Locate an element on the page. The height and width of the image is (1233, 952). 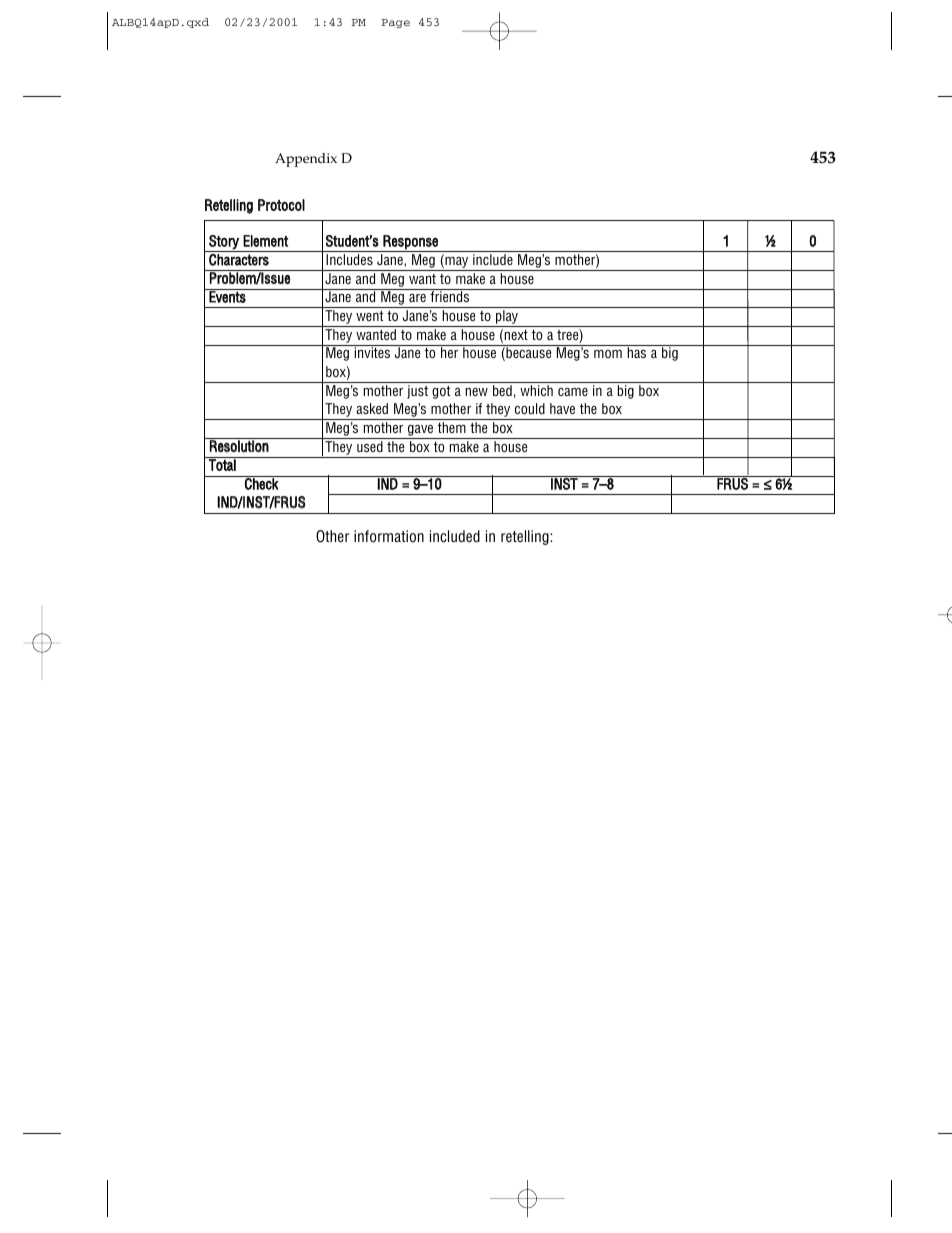
Page is located at coordinates (396, 23).
